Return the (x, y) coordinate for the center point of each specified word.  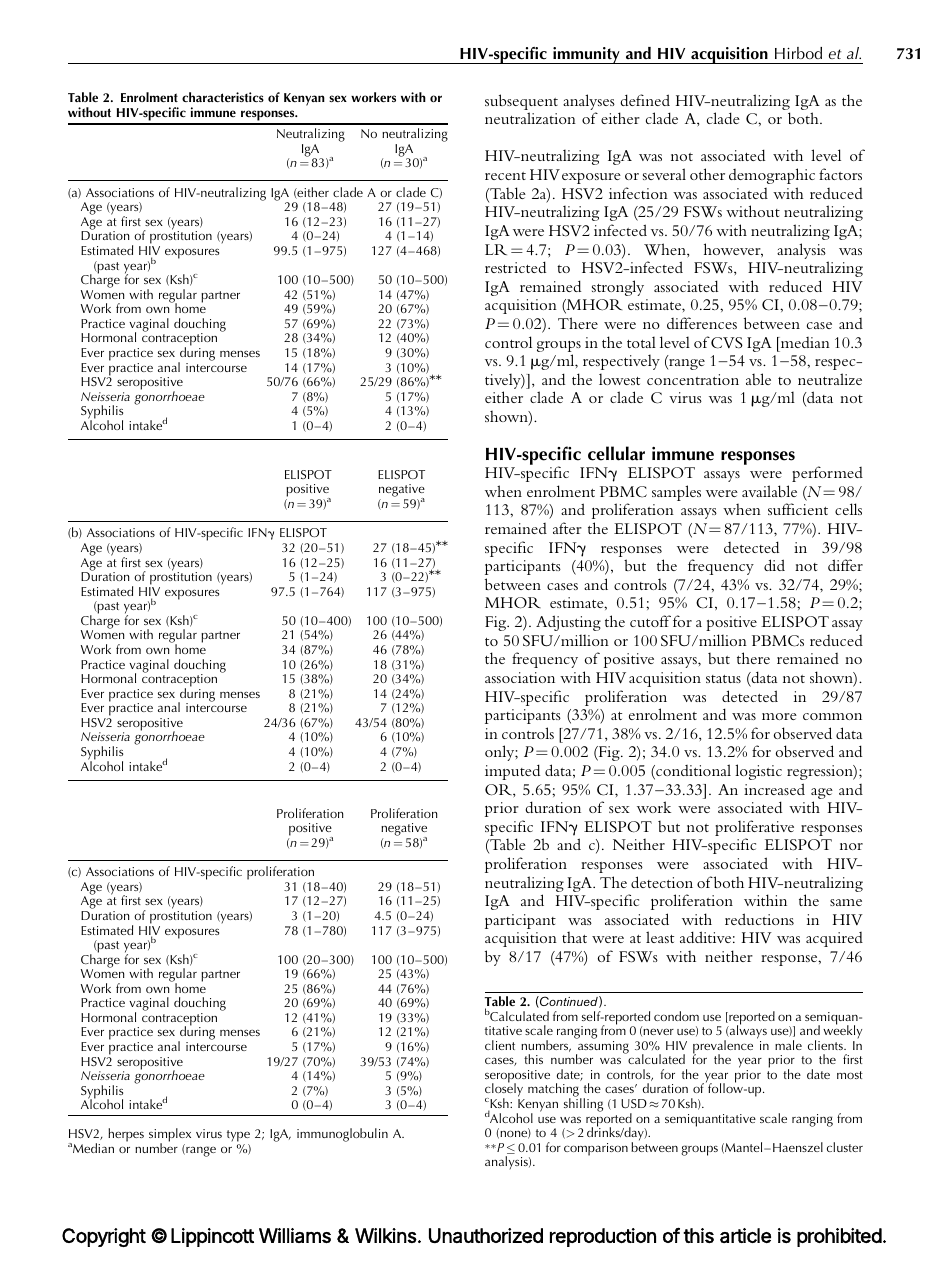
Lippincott (212, 1237)
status (723, 679)
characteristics (223, 97)
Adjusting (568, 623)
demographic (772, 176)
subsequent (521, 103)
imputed (512, 772)
